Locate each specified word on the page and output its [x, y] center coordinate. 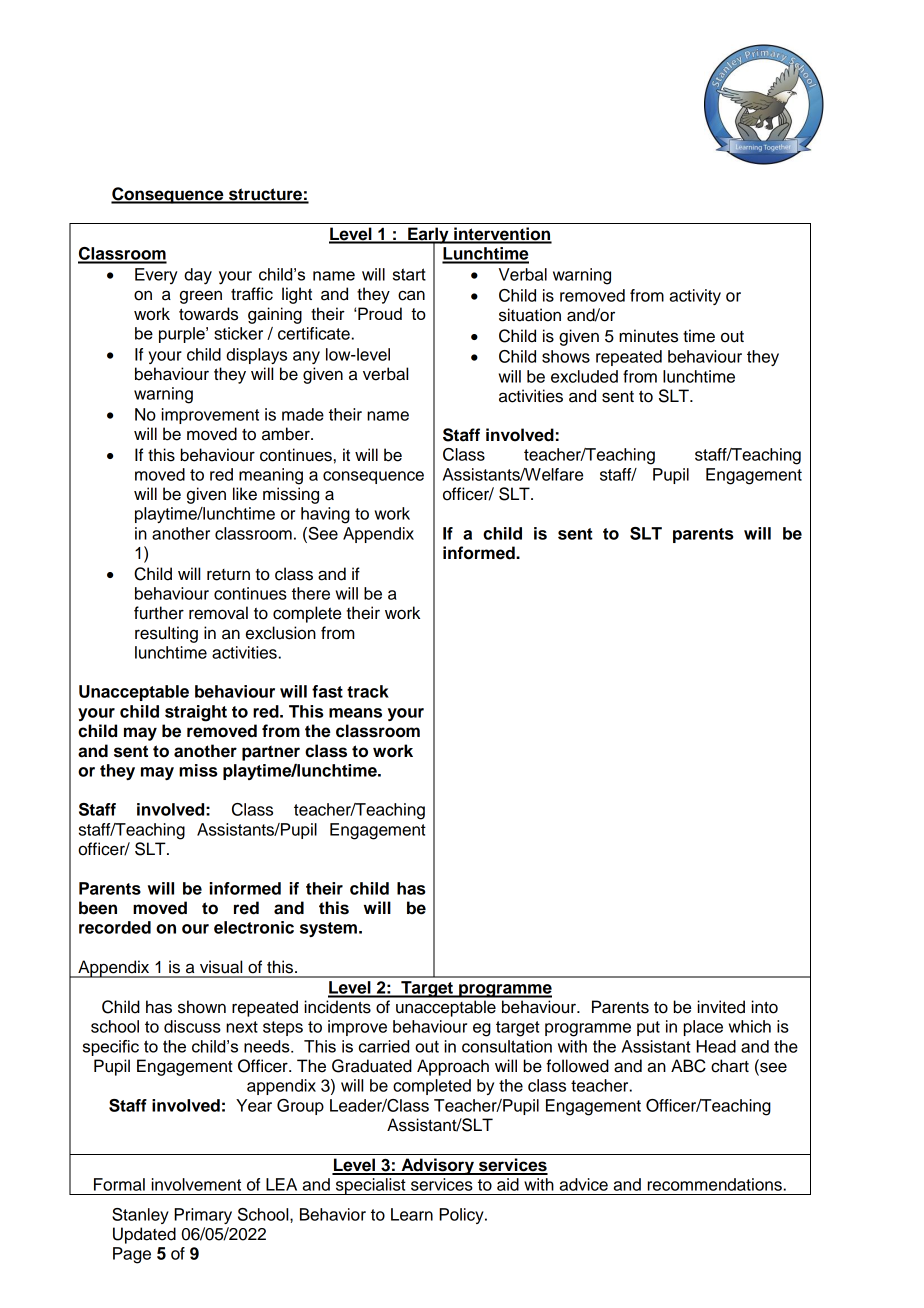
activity [695, 297]
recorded [115, 927]
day [198, 276]
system [328, 929]
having [325, 515]
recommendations [714, 1184]
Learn [412, 1214]
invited [721, 1007]
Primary [203, 1216]
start [409, 274]
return [228, 575]
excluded [584, 376]
